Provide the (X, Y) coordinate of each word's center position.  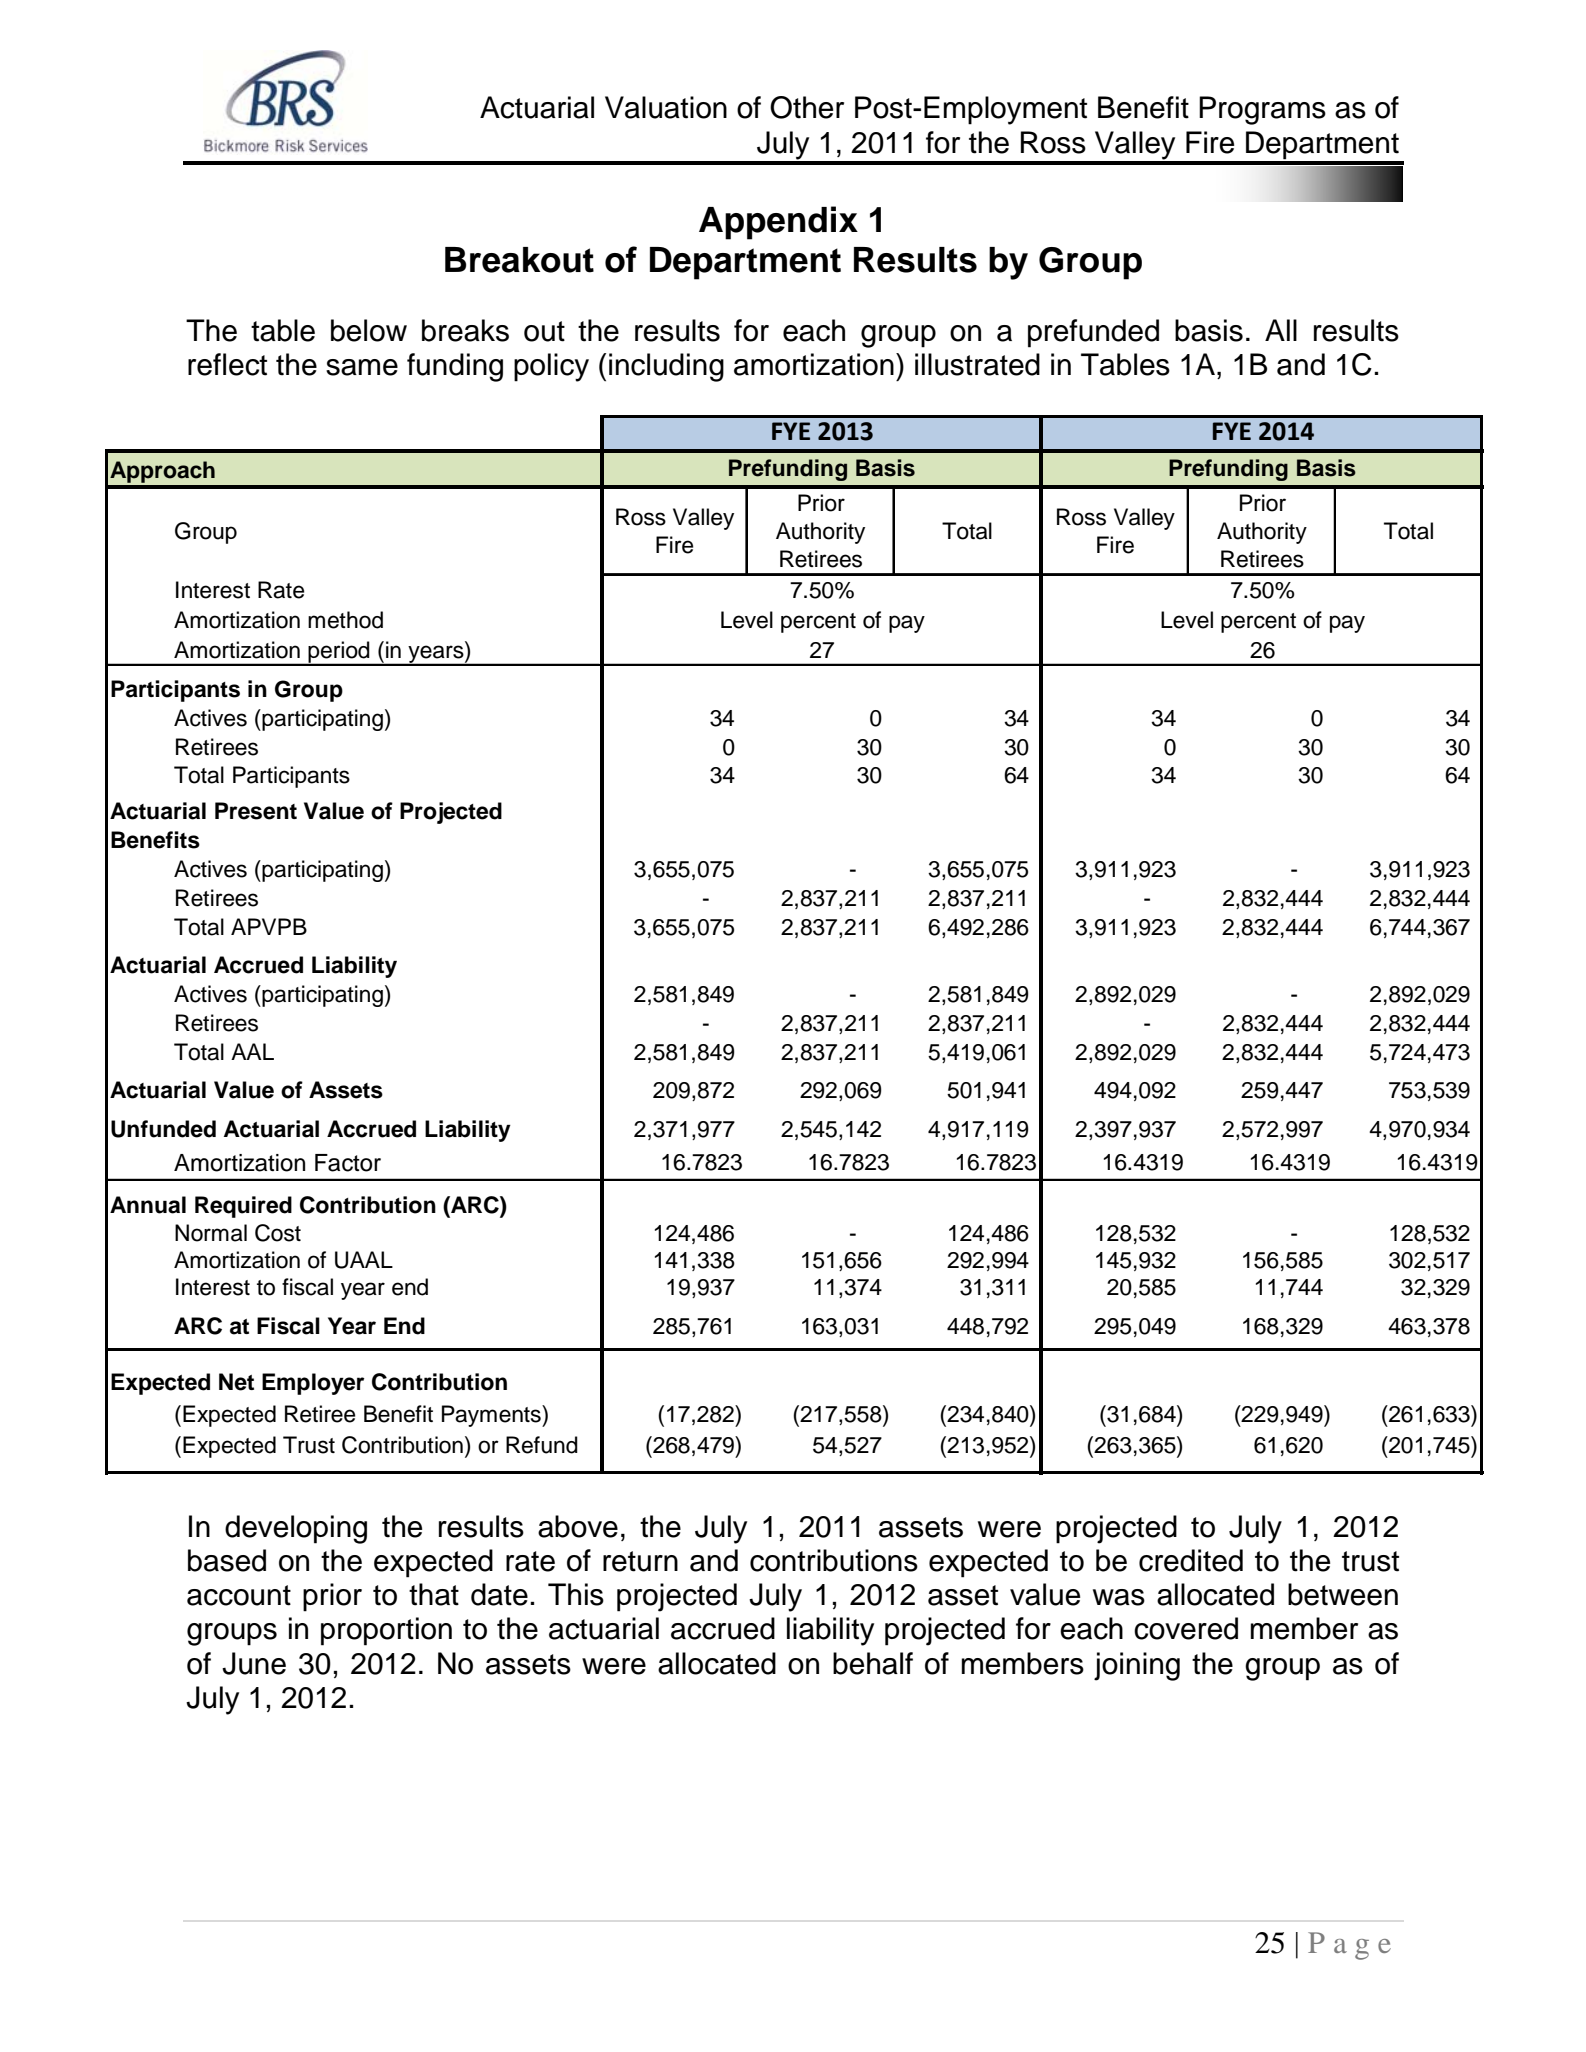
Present (256, 811)
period (339, 653)
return (640, 1561)
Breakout (519, 260)
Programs (1262, 110)
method (345, 620)
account (239, 1595)
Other (807, 107)
